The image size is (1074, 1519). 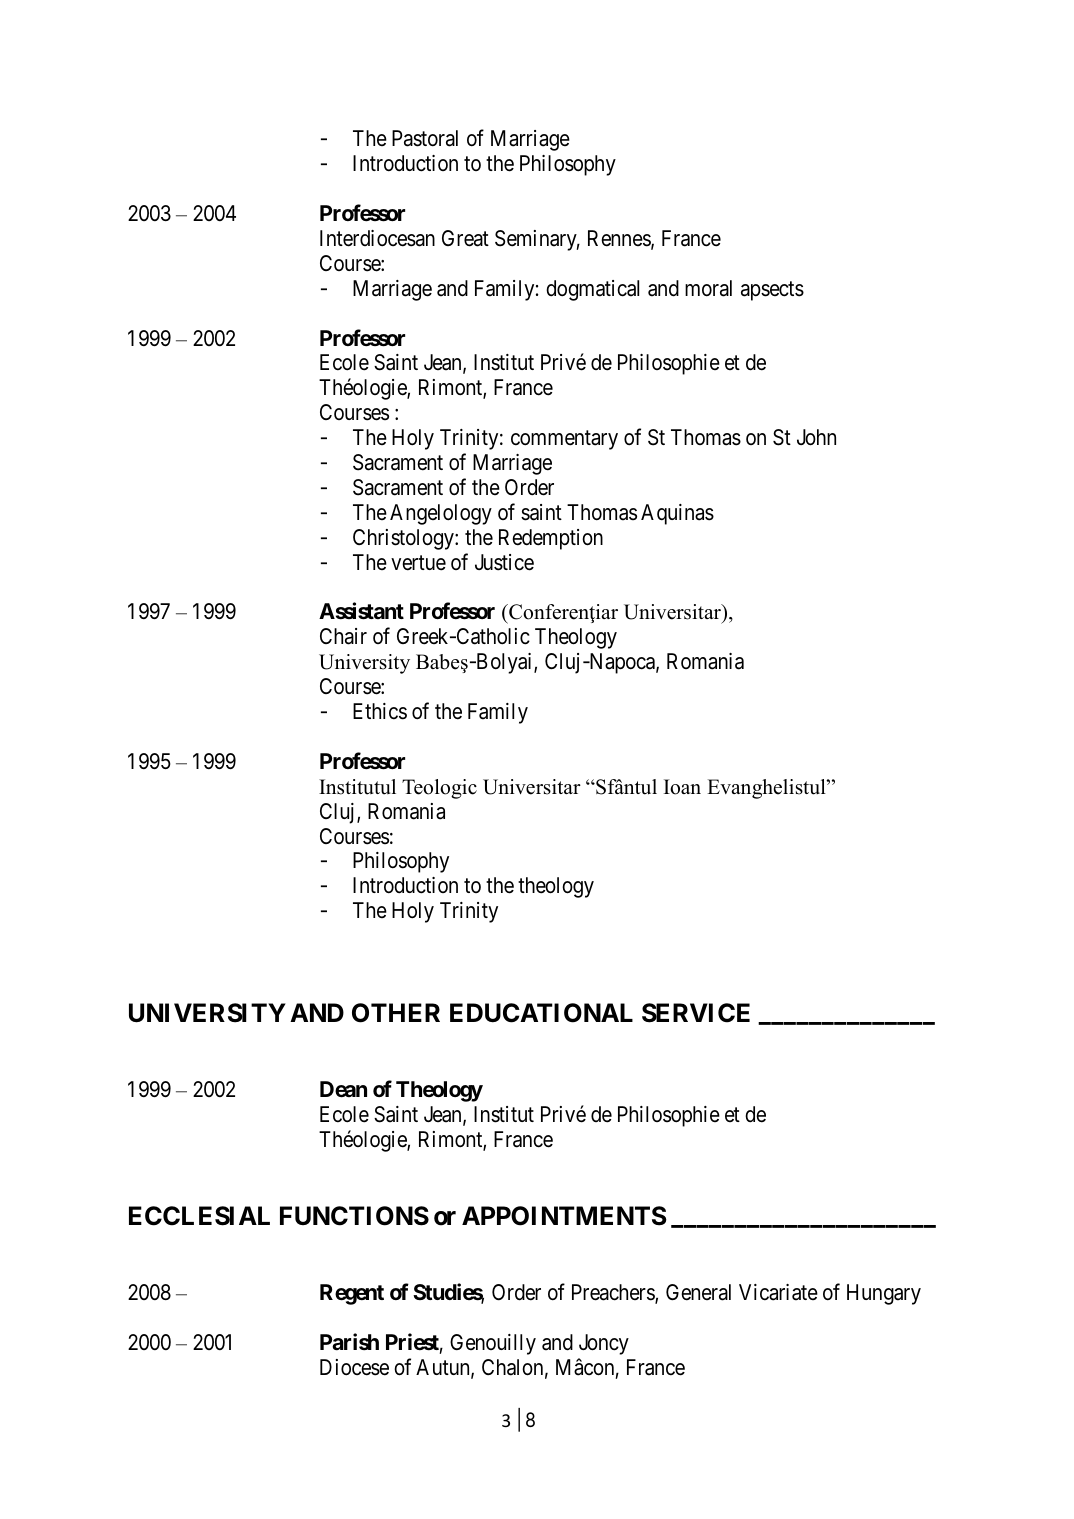 I want to click on moral, so click(x=708, y=288).
